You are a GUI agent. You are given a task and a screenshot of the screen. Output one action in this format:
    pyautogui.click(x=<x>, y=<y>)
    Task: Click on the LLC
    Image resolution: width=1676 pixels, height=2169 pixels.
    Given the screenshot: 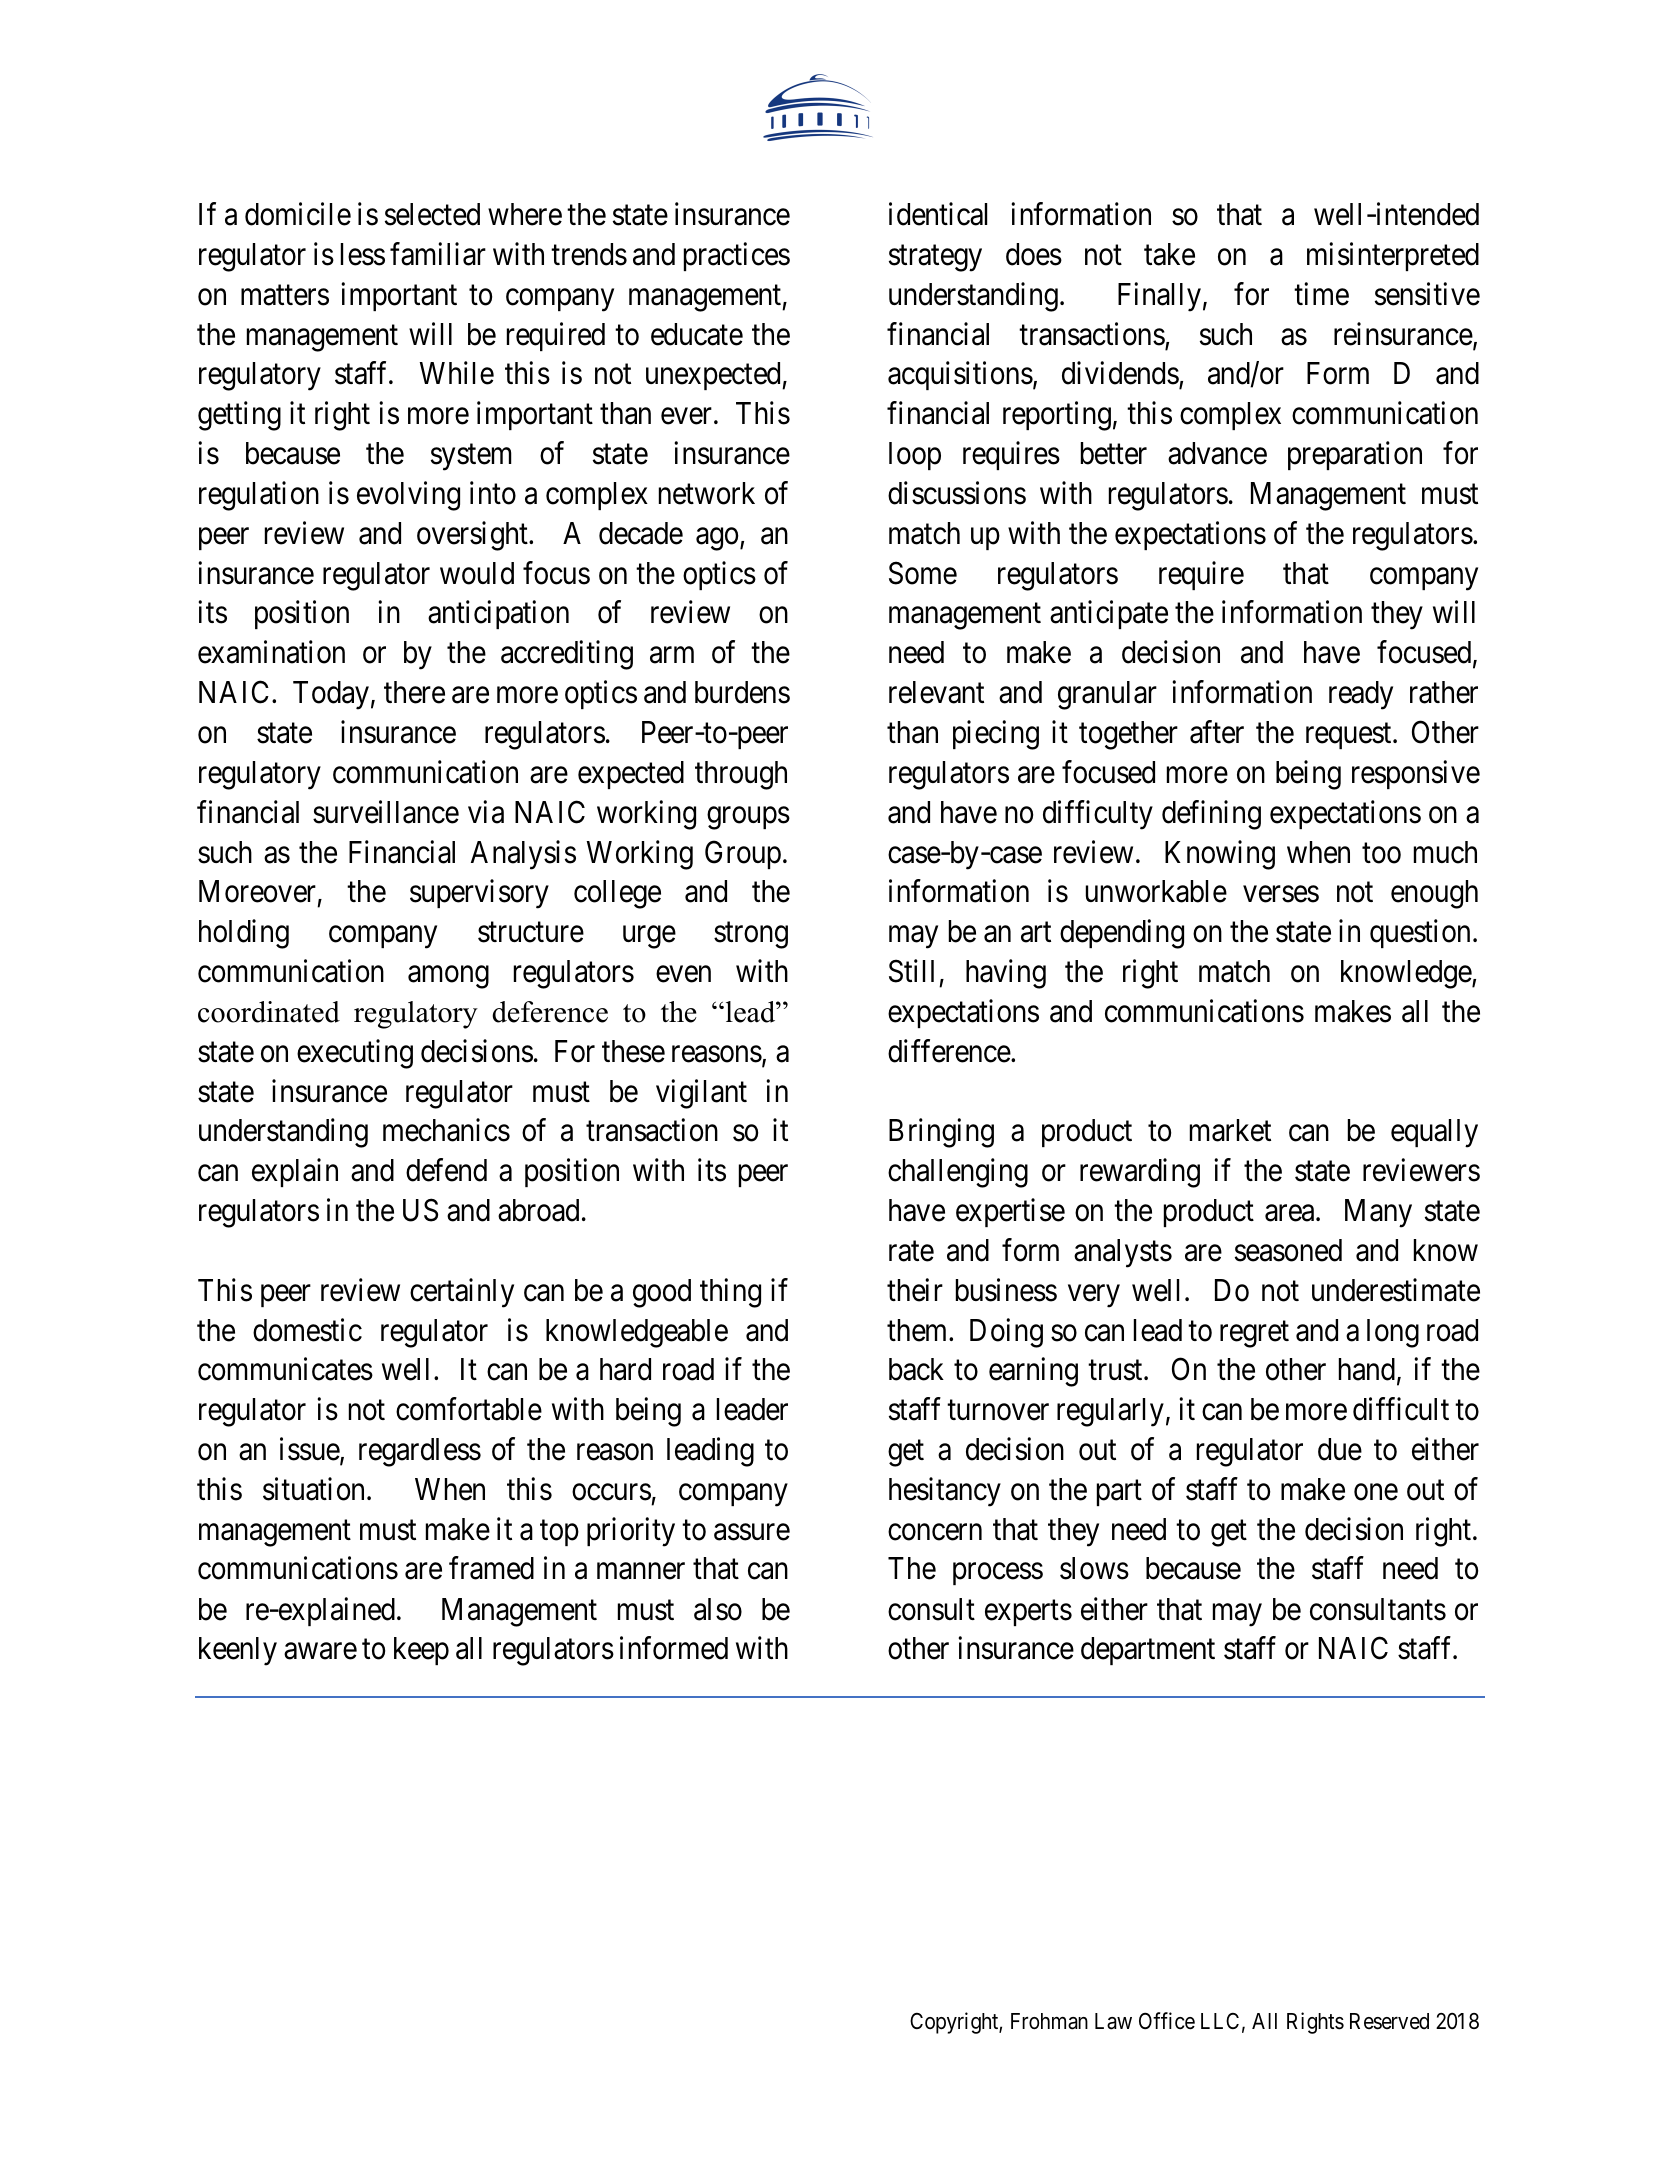 What is the action you would take?
    pyautogui.click(x=1220, y=2021)
